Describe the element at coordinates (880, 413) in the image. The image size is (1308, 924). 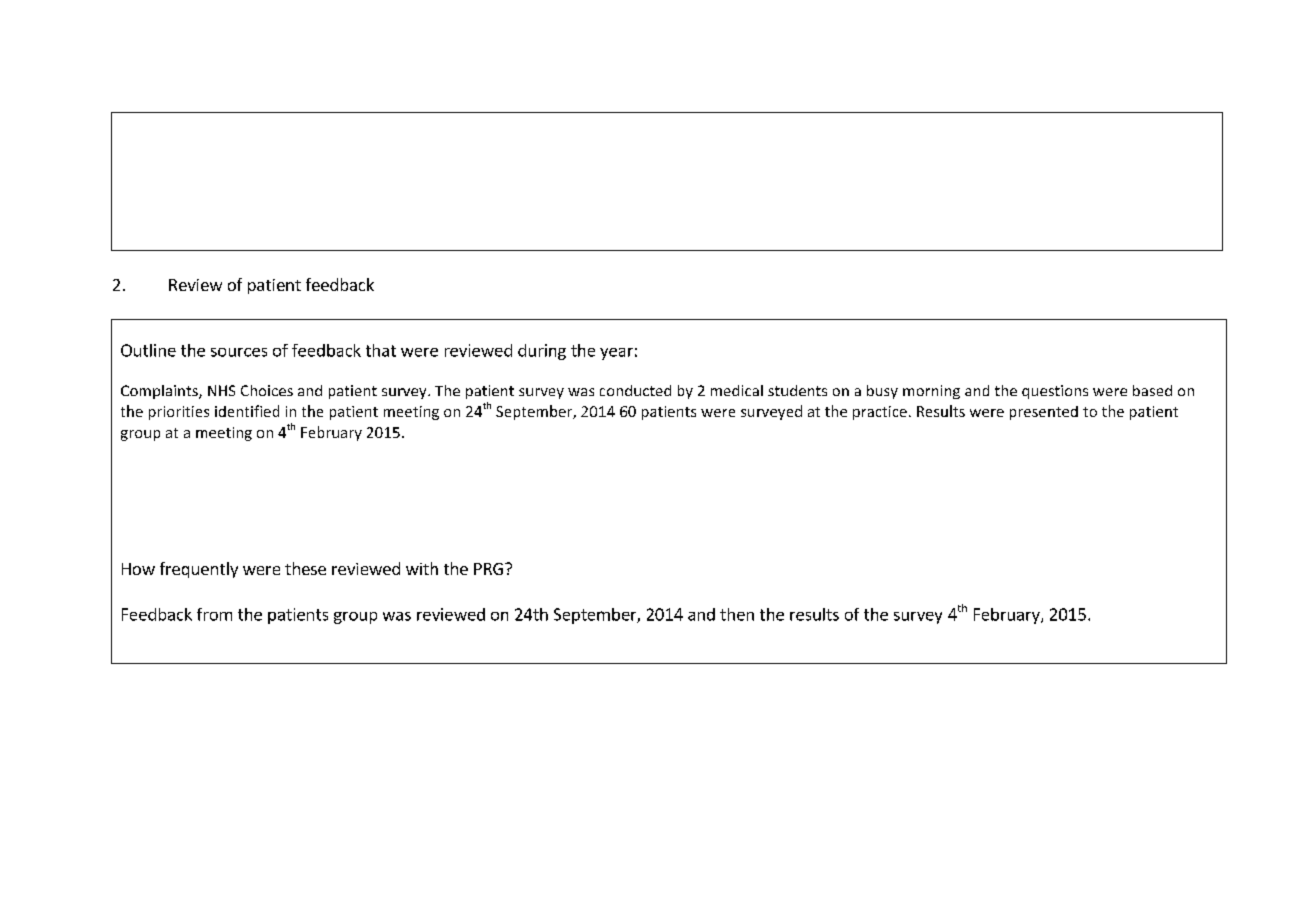
I see `practice` at that location.
